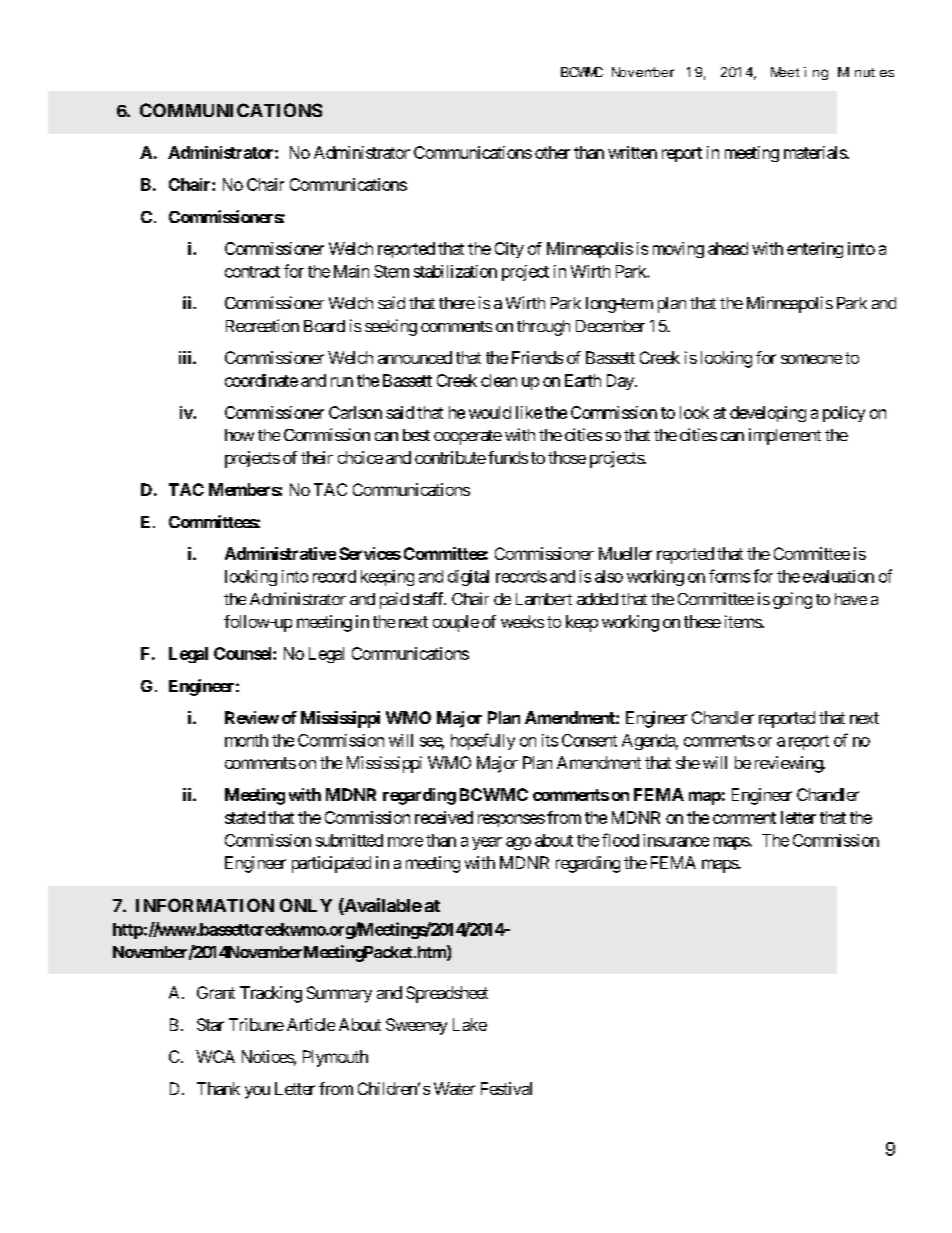  What do you see at coordinates (676, 840) in the image?
I see `insurance` at bounding box center [676, 840].
